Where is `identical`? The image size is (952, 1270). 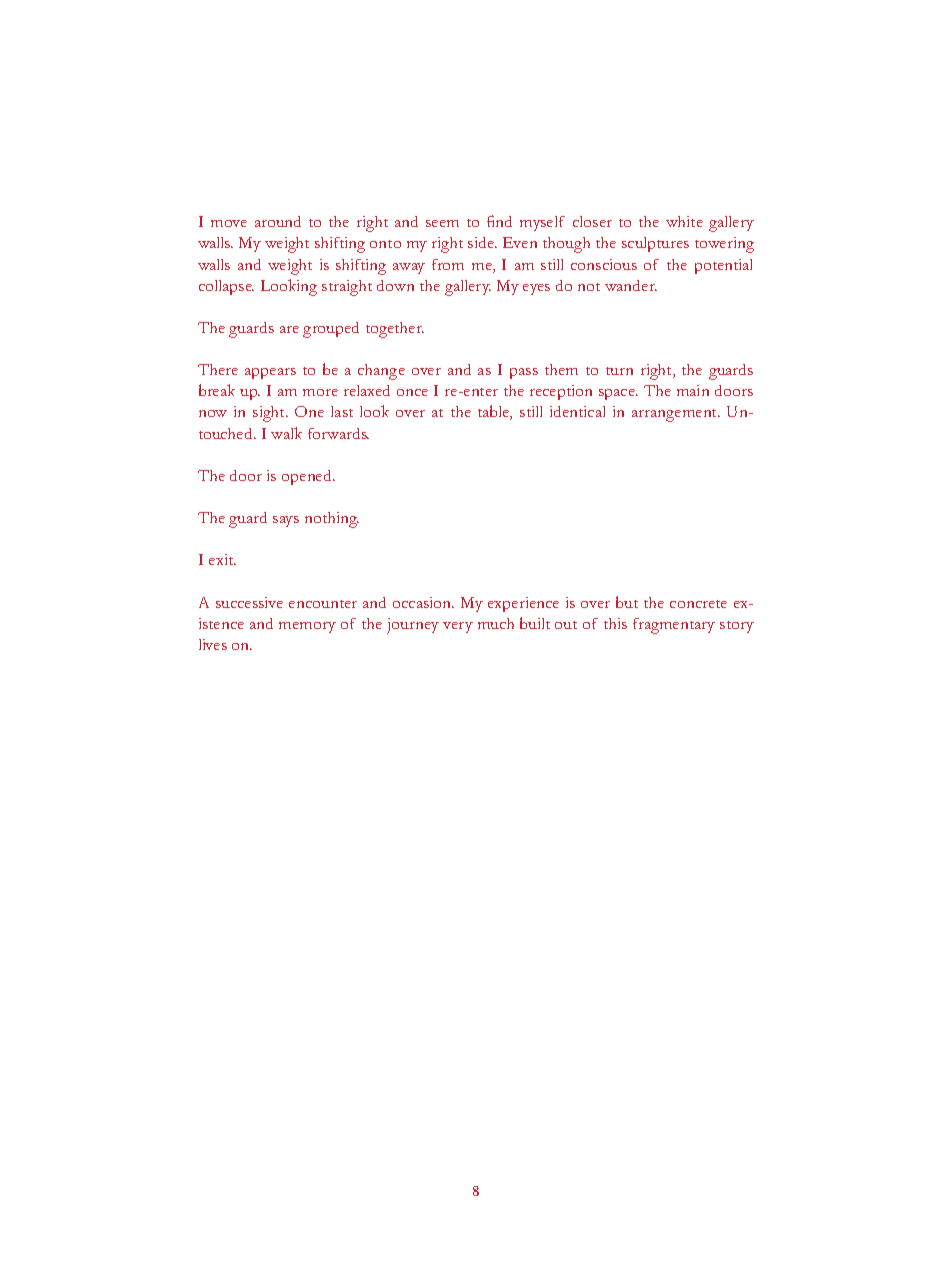
identical is located at coordinates (577, 411).
